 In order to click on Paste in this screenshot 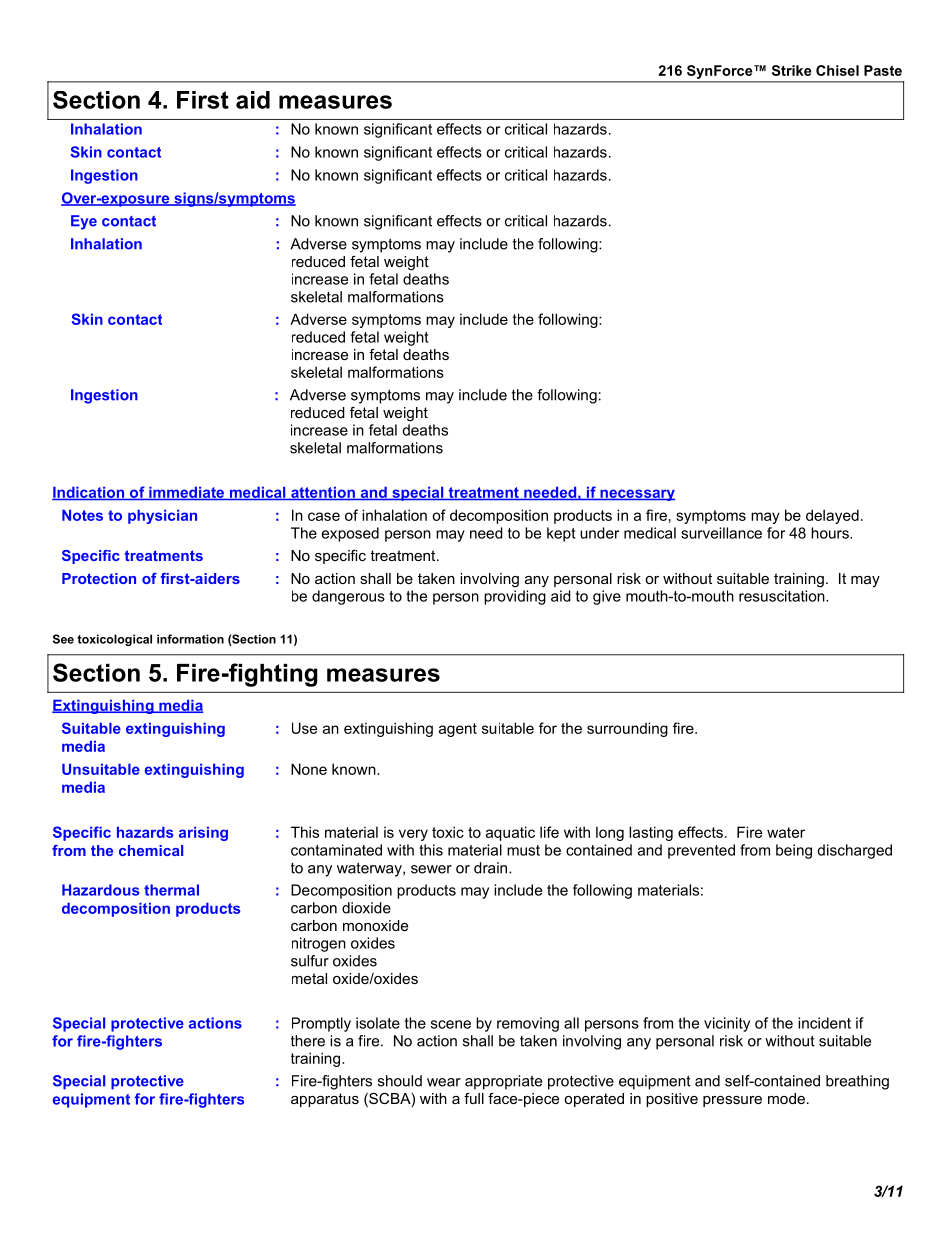, I will do `click(883, 70)`.
